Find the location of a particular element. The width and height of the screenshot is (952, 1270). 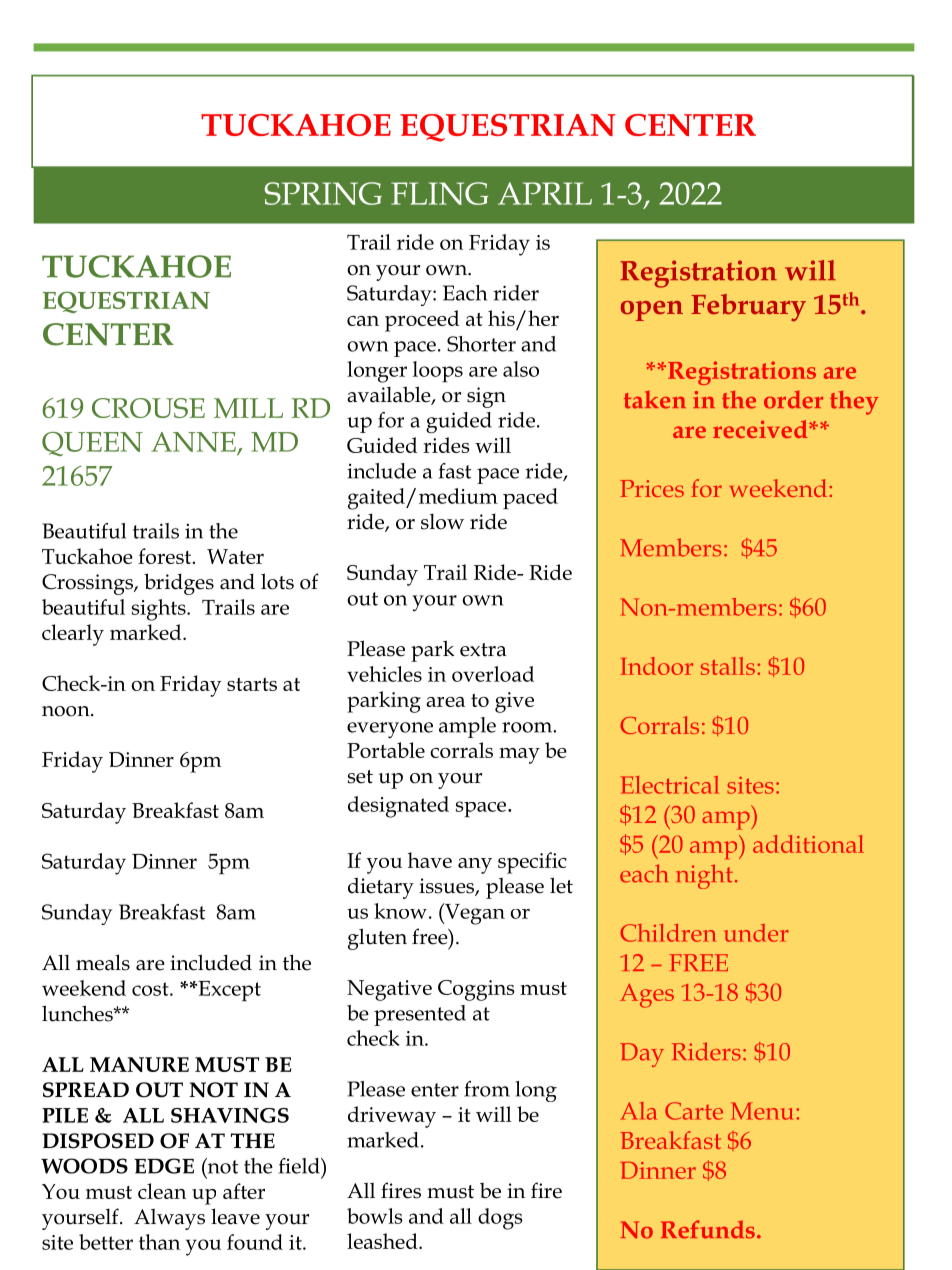

Always is located at coordinates (169, 1219).
